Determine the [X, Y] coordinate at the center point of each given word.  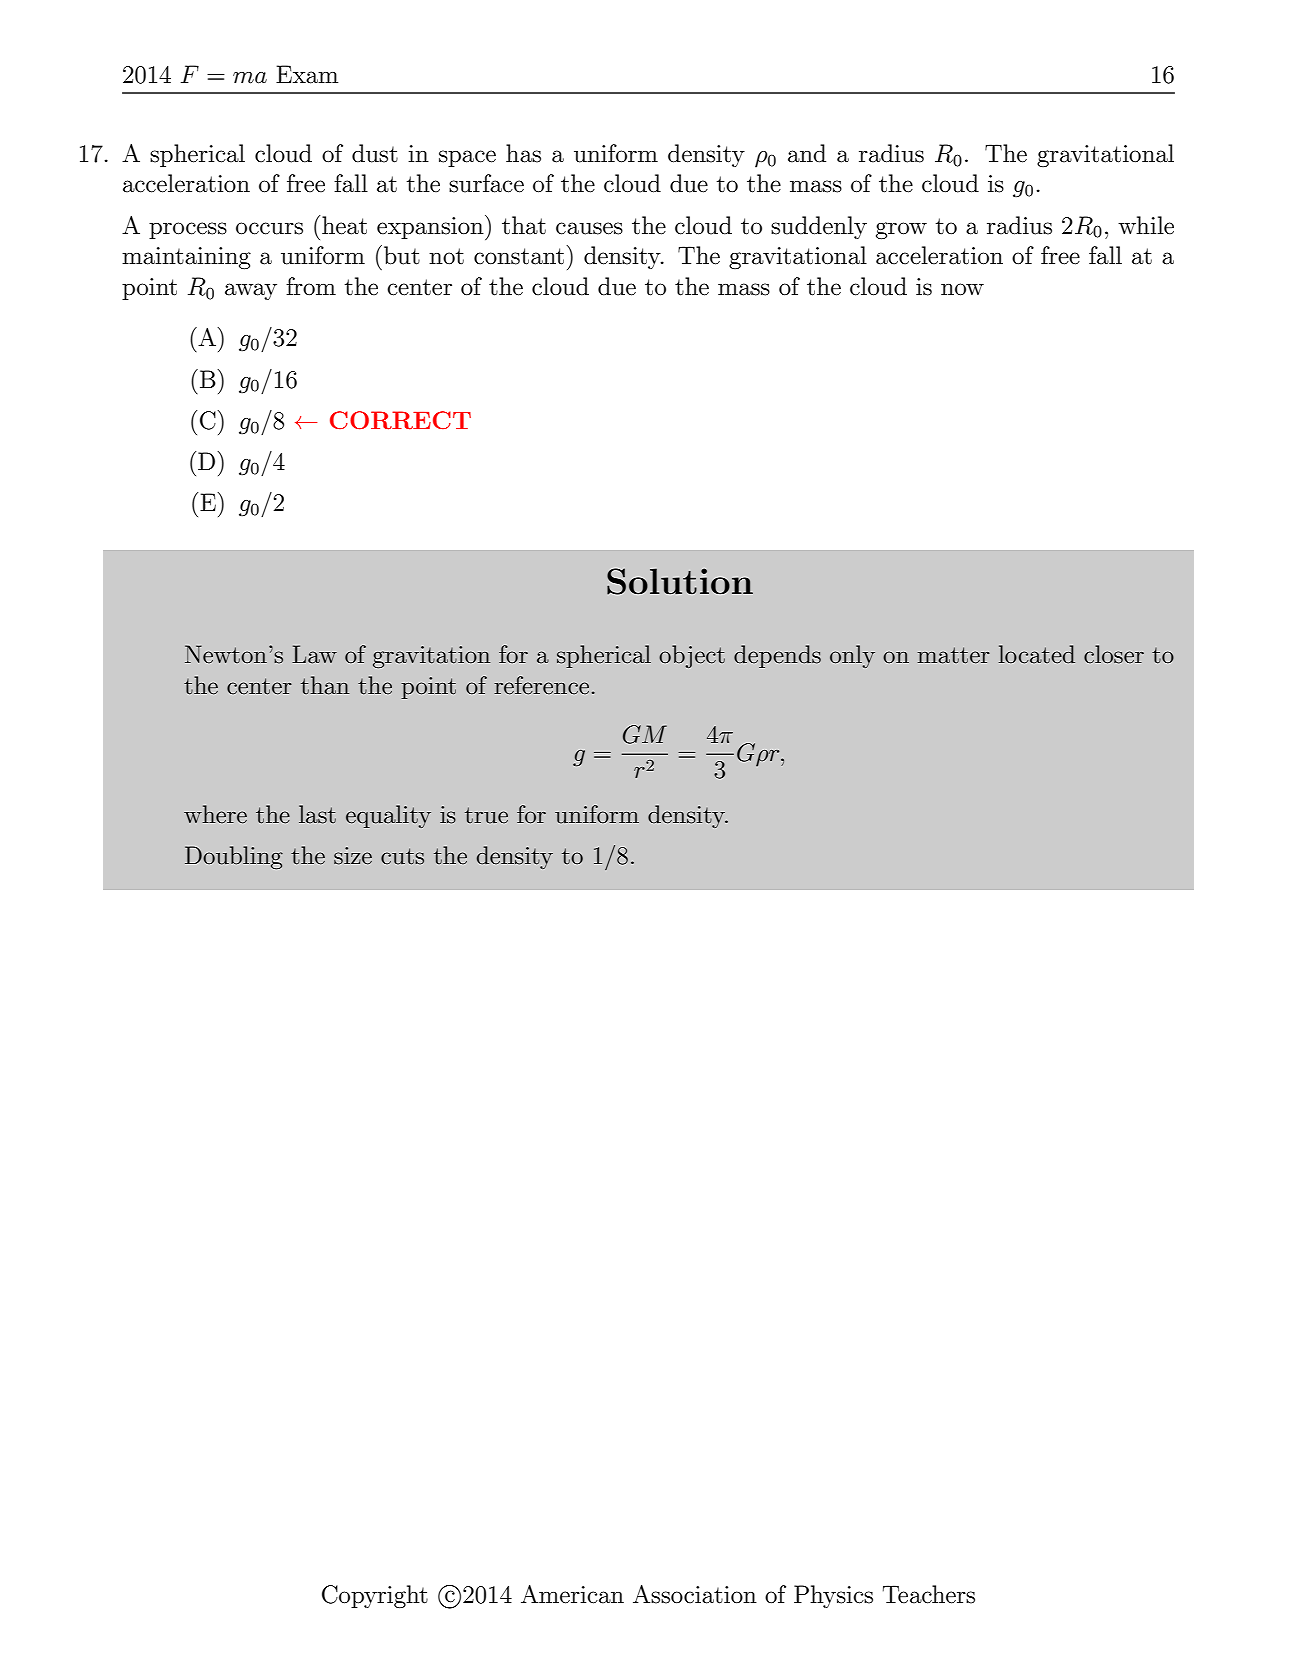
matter [954, 655]
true [486, 815]
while [1146, 225]
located [1037, 654]
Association [695, 1594]
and [807, 153]
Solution [680, 581]
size [353, 856]
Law [314, 654]
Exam [307, 74]
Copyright [375, 1596]
